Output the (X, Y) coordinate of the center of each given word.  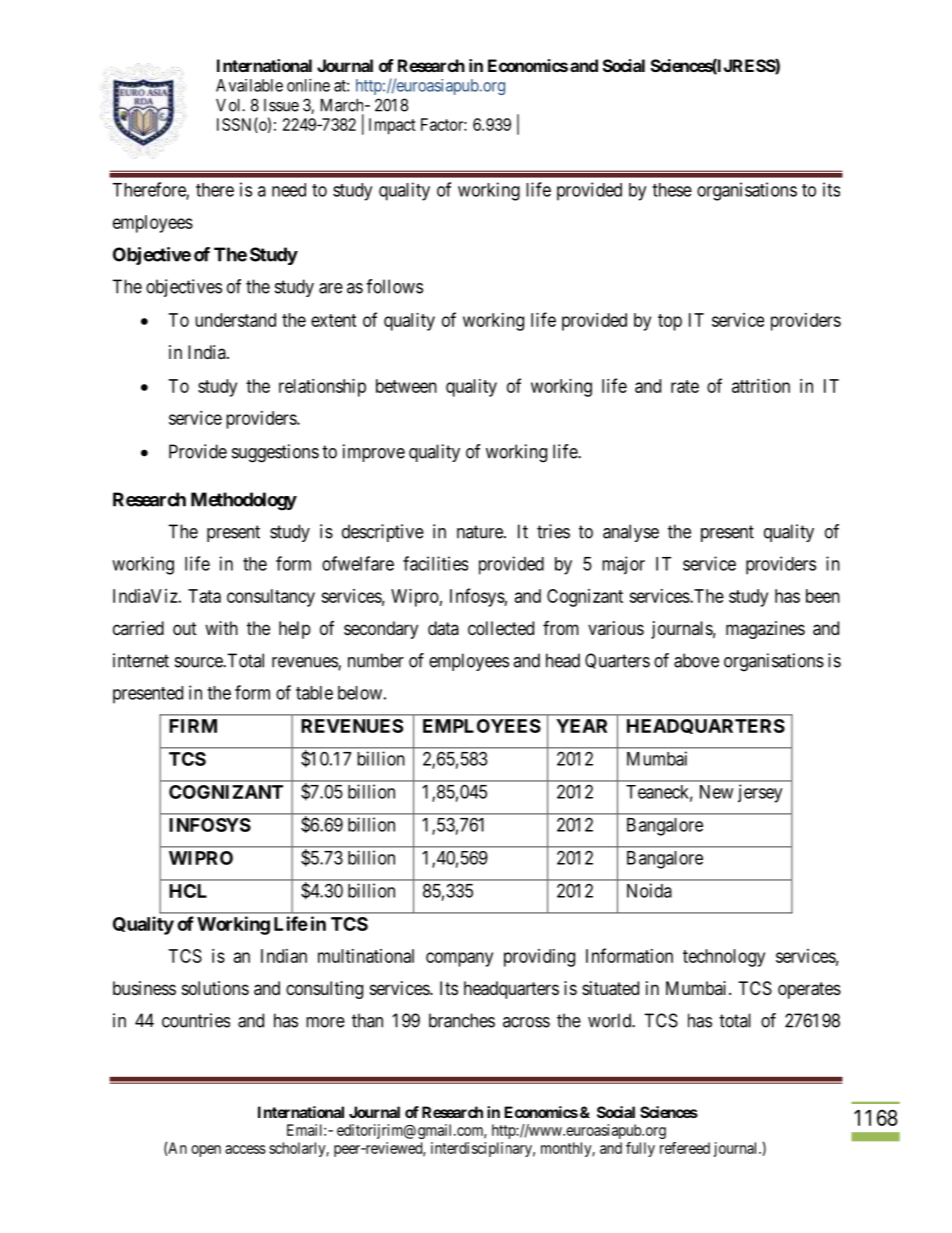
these (672, 190)
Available (249, 85)
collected (501, 628)
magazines (765, 630)
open (206, 1151)
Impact (392, 126)
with (221, 628)
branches (462, 1020)
